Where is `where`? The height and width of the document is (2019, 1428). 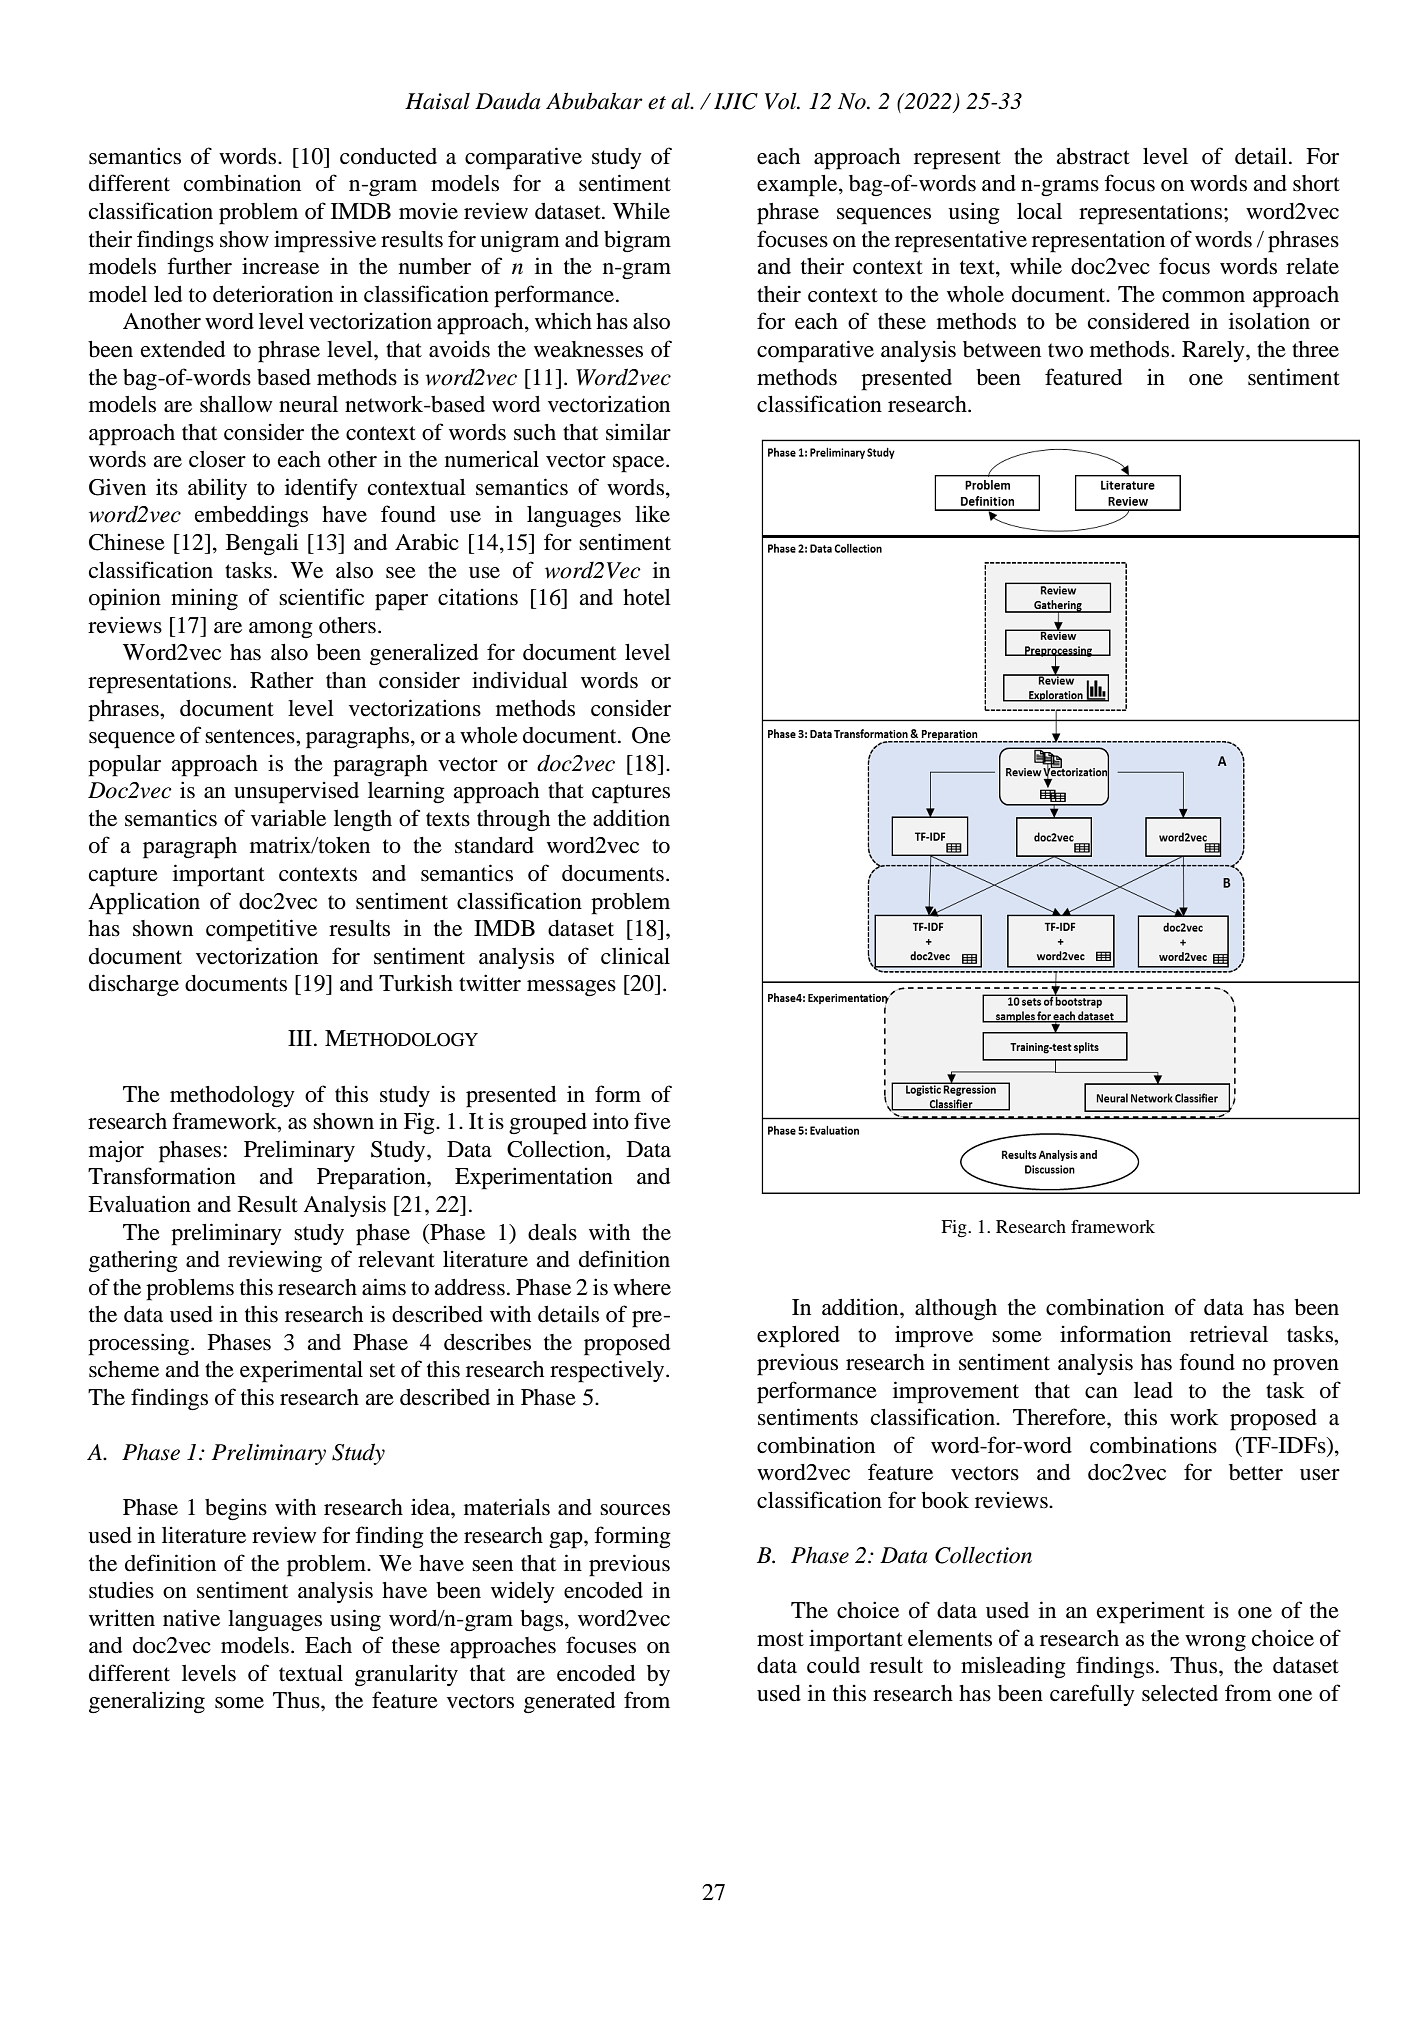
where is located at coordinates (642, 1287).
